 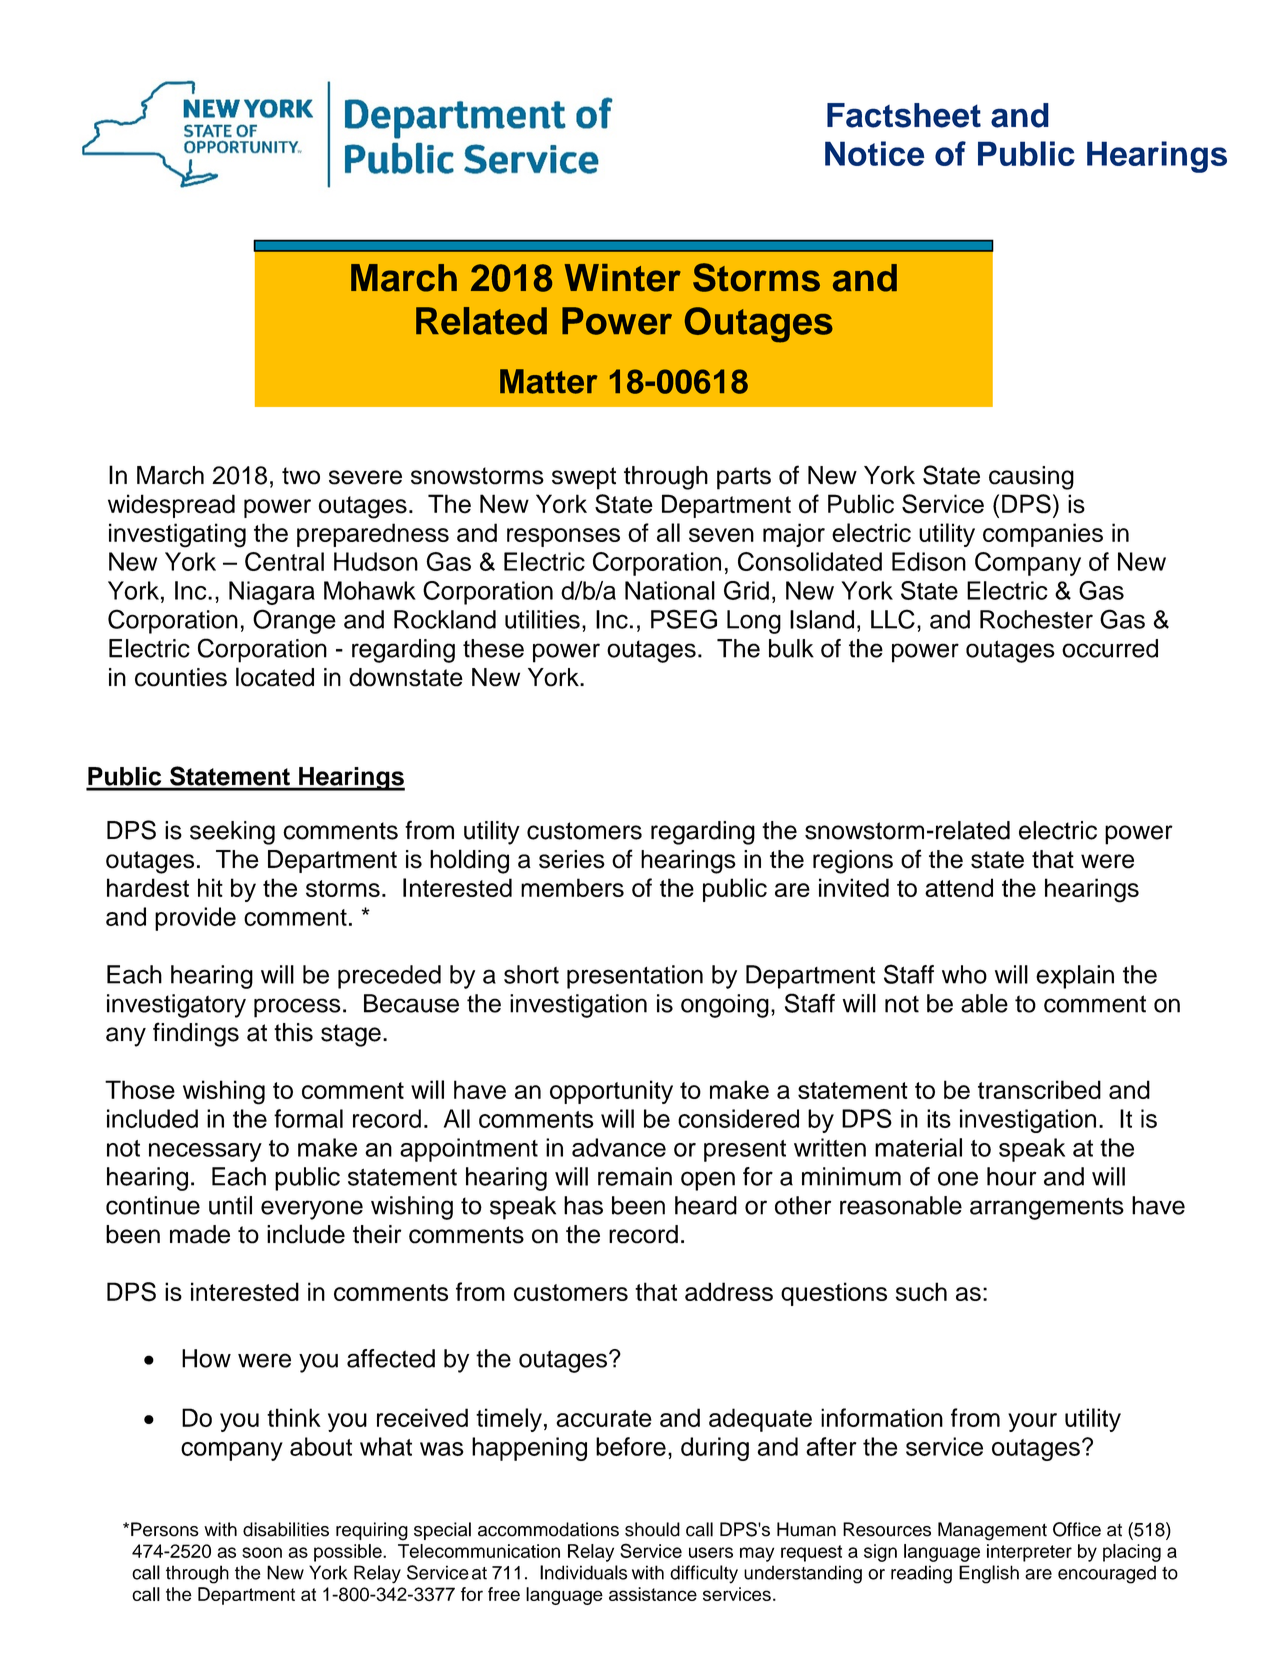 I want to click on soon, so click(x=262, y=1552).
